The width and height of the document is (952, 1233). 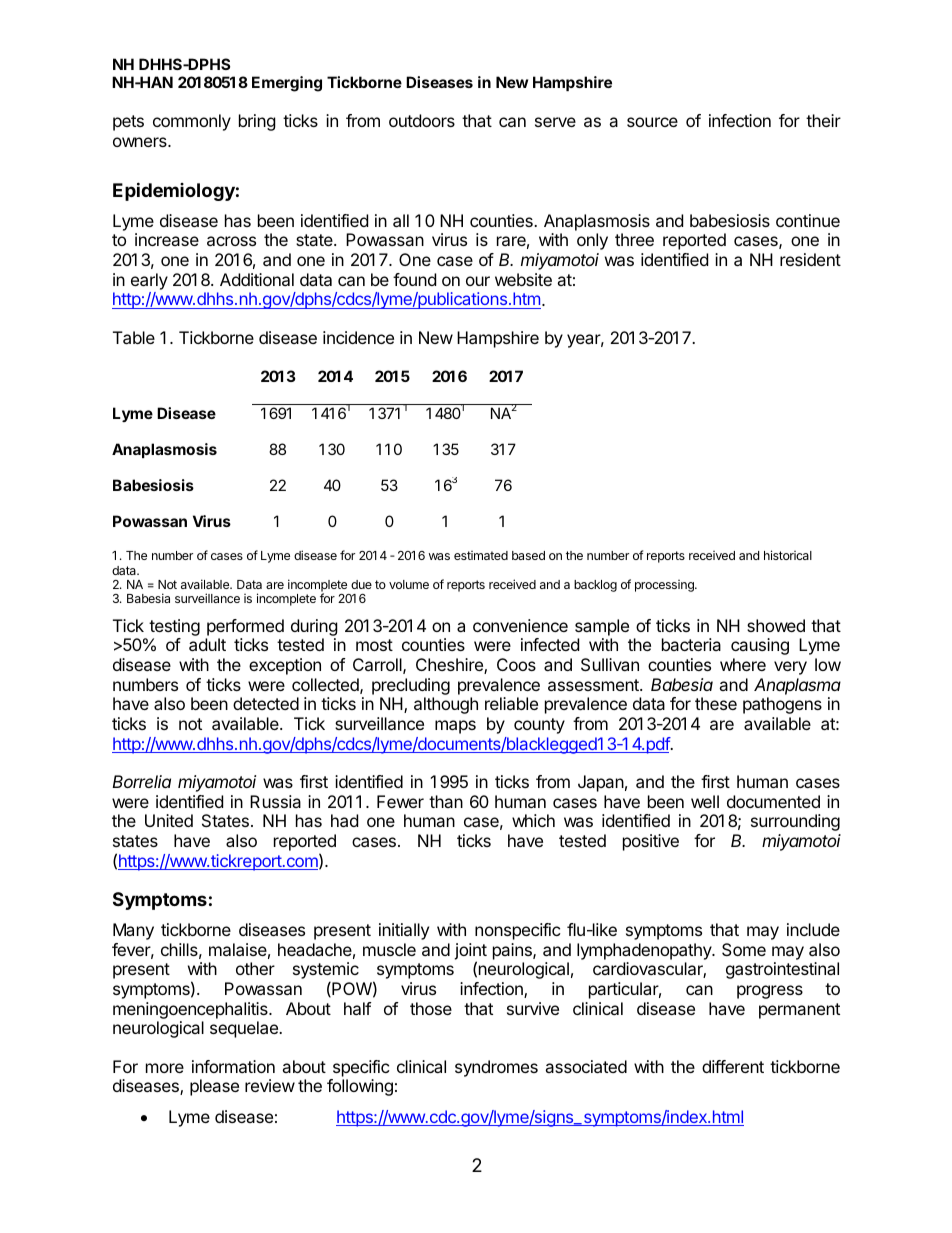 I want to click on estimated, so click(x=481, y=555).
